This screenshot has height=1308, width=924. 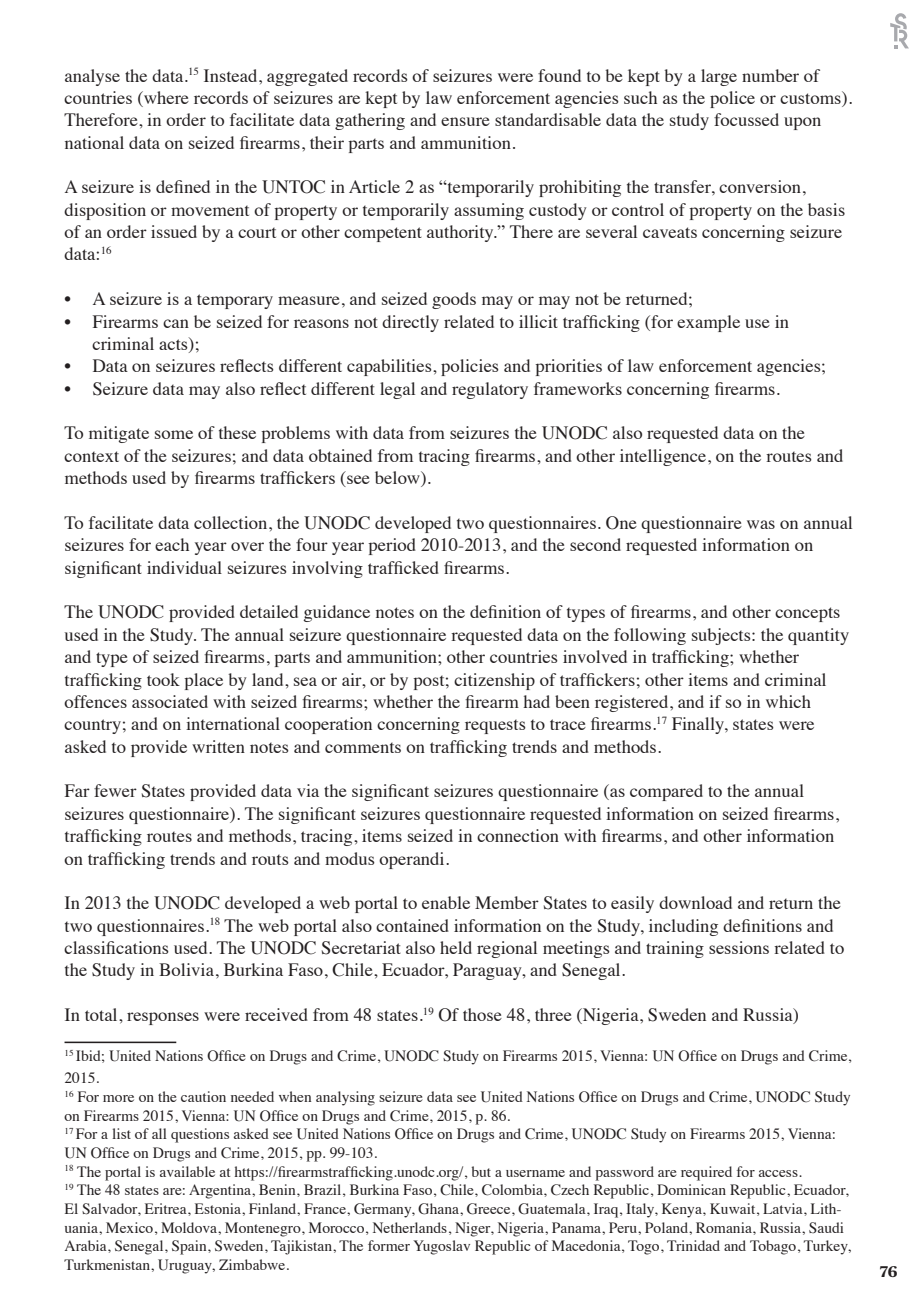 I want to click on Romania, so click(x=725, y=1227).
